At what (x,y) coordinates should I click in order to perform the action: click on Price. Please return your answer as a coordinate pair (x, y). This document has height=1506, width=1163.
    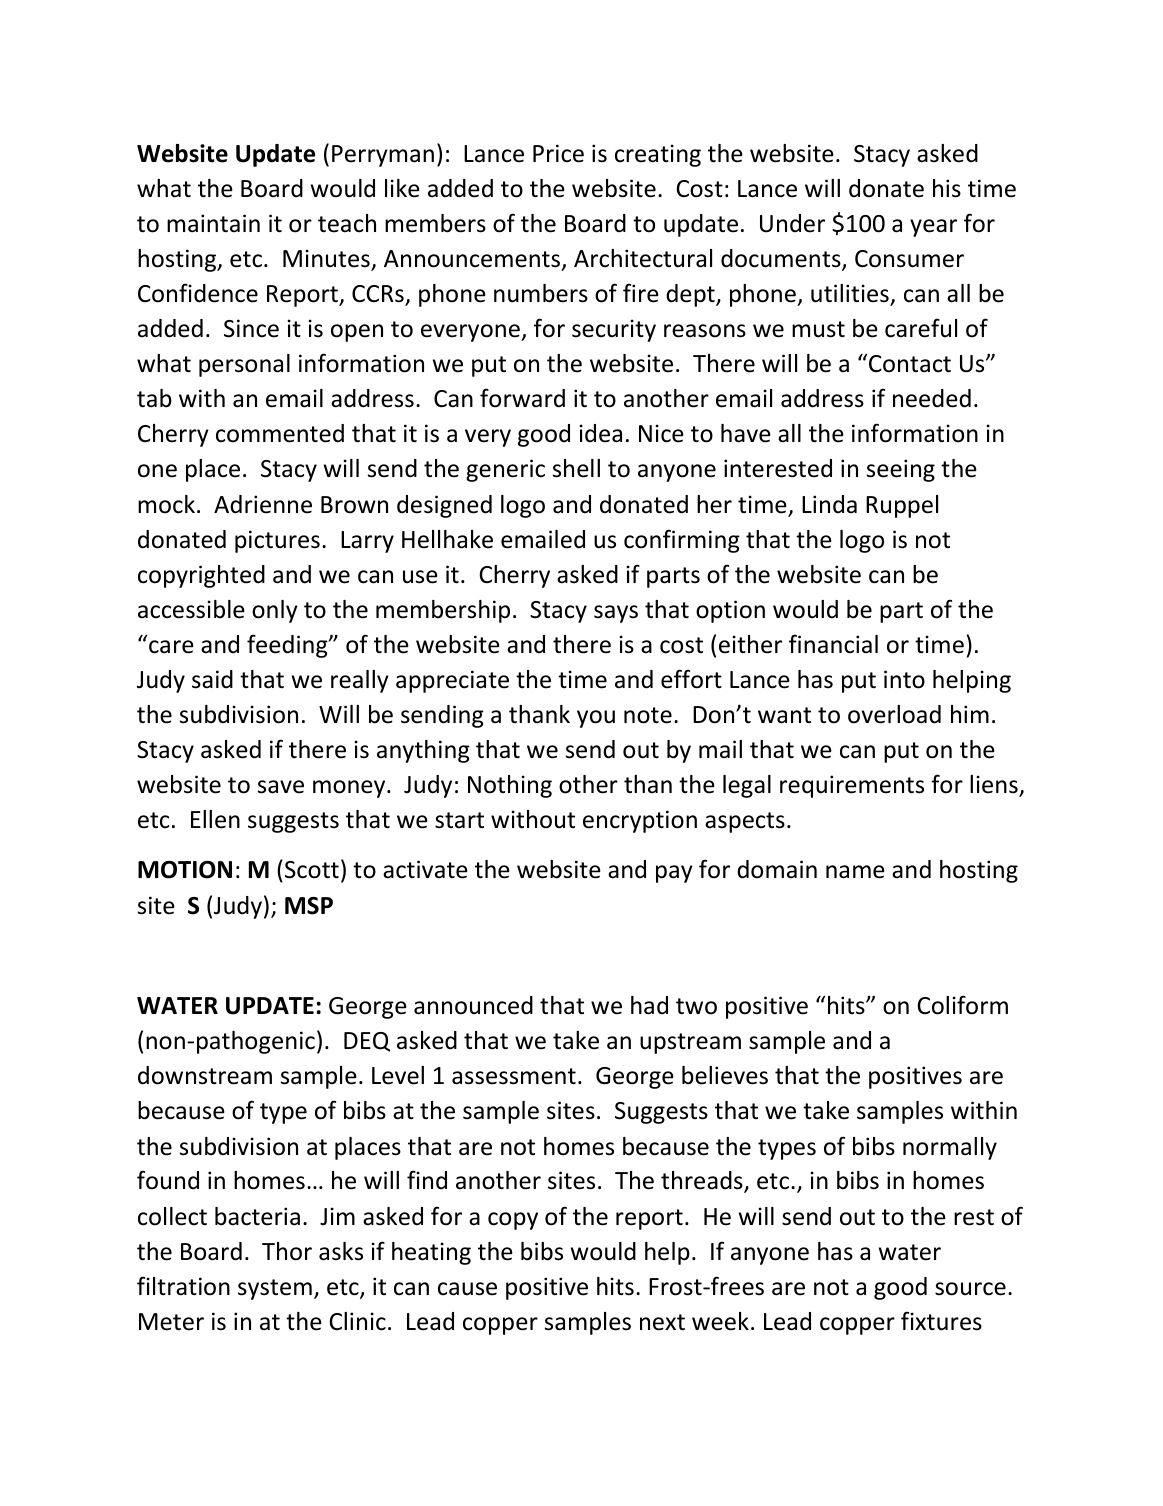
    Looking at the image, I should click on (558, 153).
